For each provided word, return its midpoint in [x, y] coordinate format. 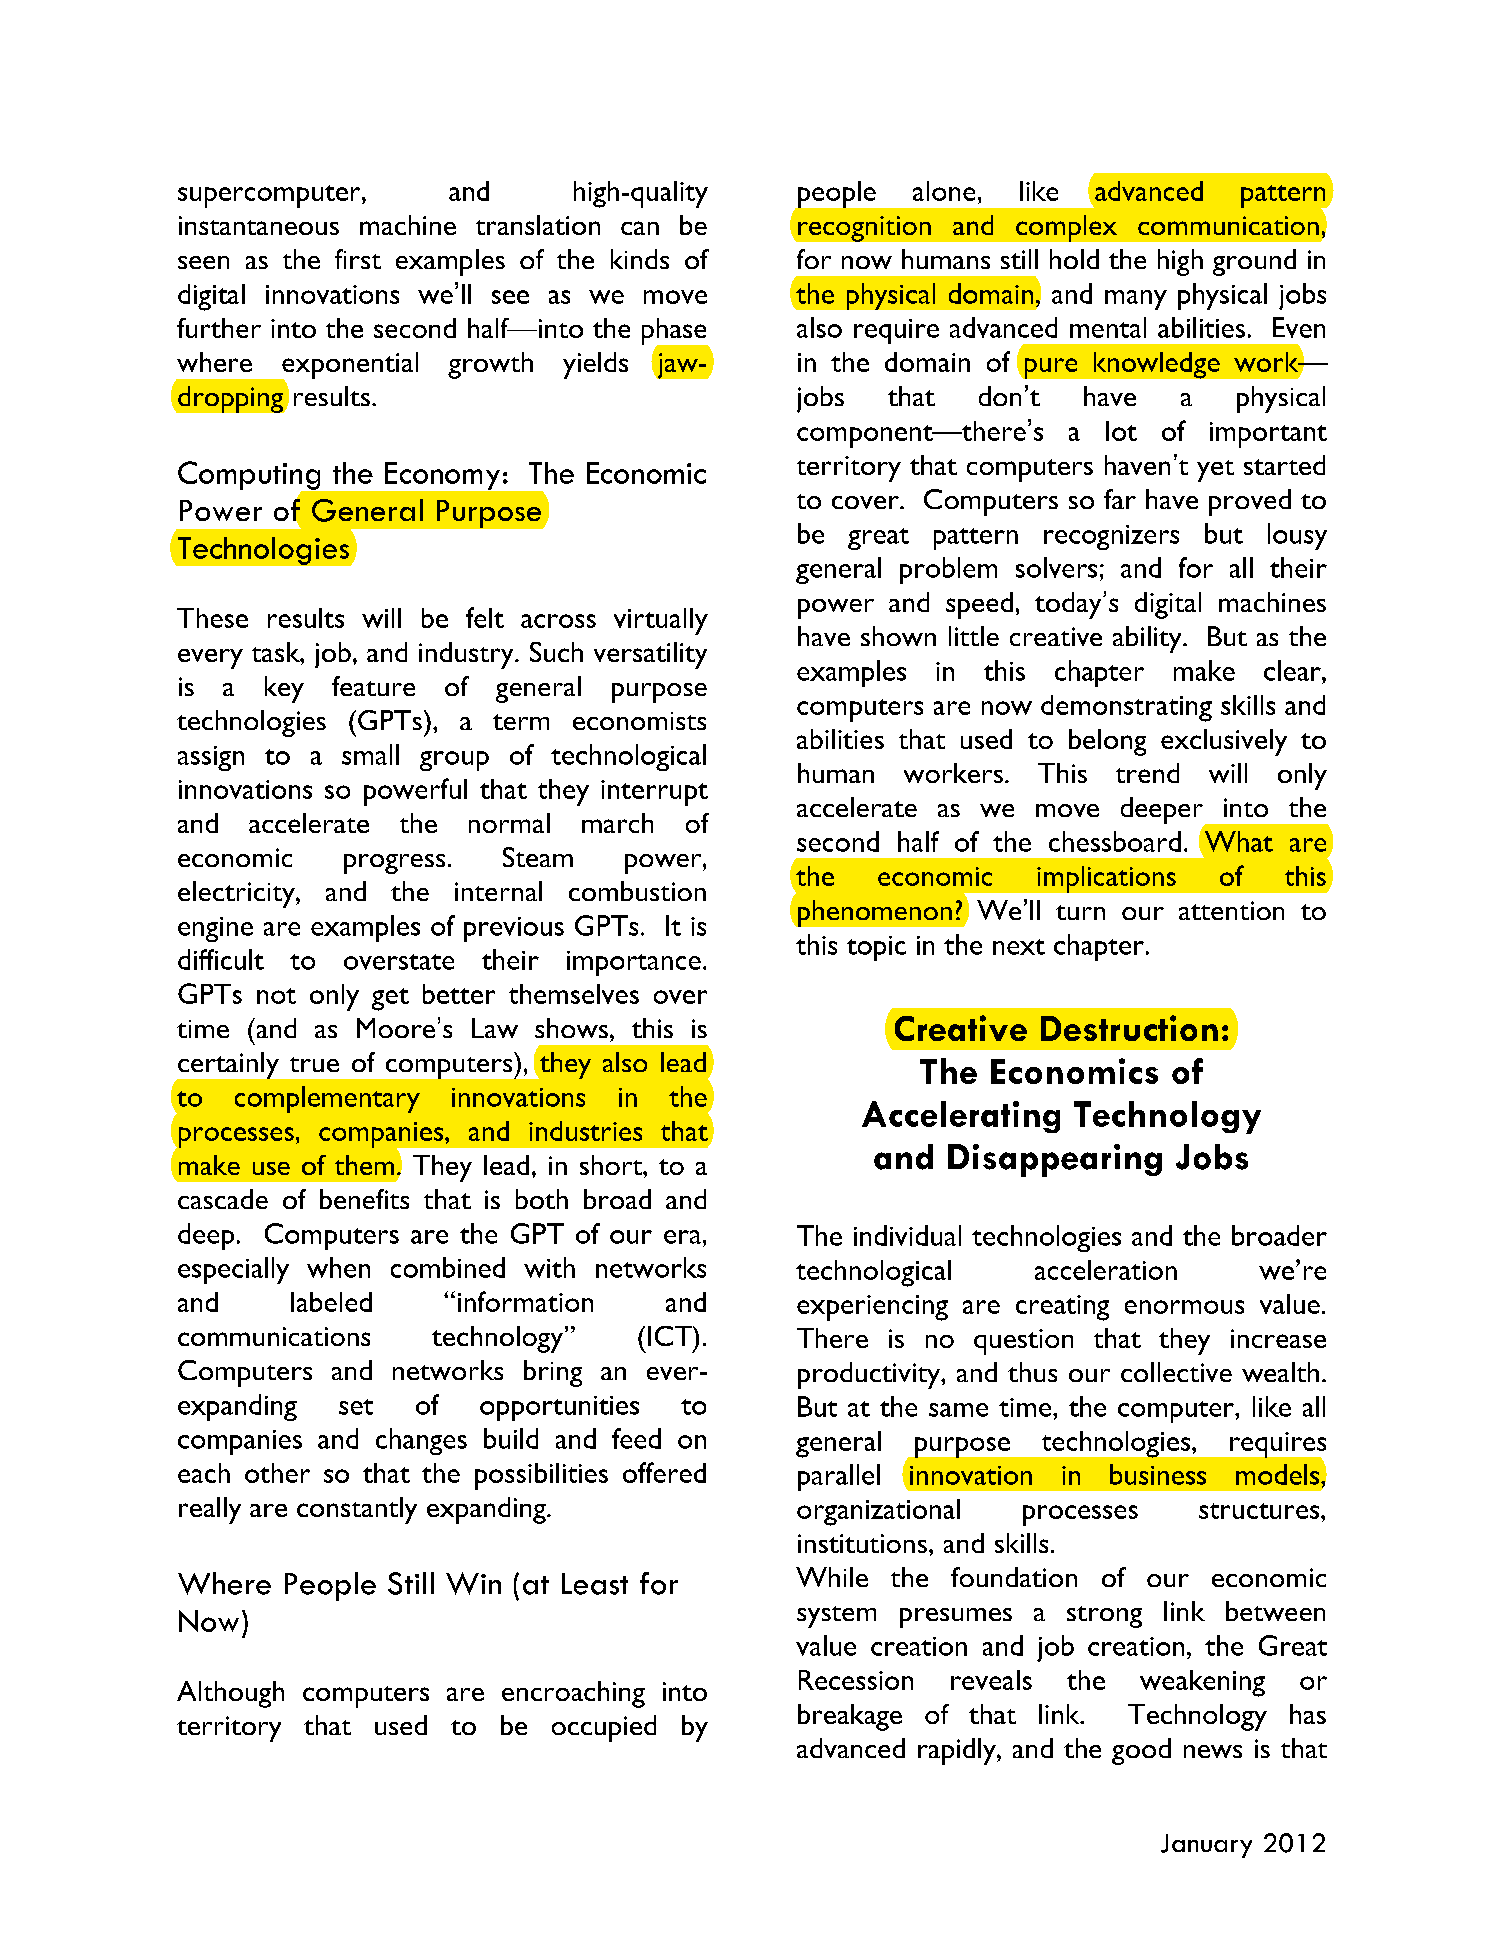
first [358, 259]
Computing [250, 476]
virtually [661, 621]
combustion [637, 891]
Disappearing [1055, 1160]
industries [585, 1131]
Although [230, 1694]
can [640, 228]
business [1158, 1474]
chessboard [1115, 841]
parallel [839, 1477]
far [1120, 499]
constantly [357, 1510]
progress [394, 864]
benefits [364, 1199]
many [1136, 300]
